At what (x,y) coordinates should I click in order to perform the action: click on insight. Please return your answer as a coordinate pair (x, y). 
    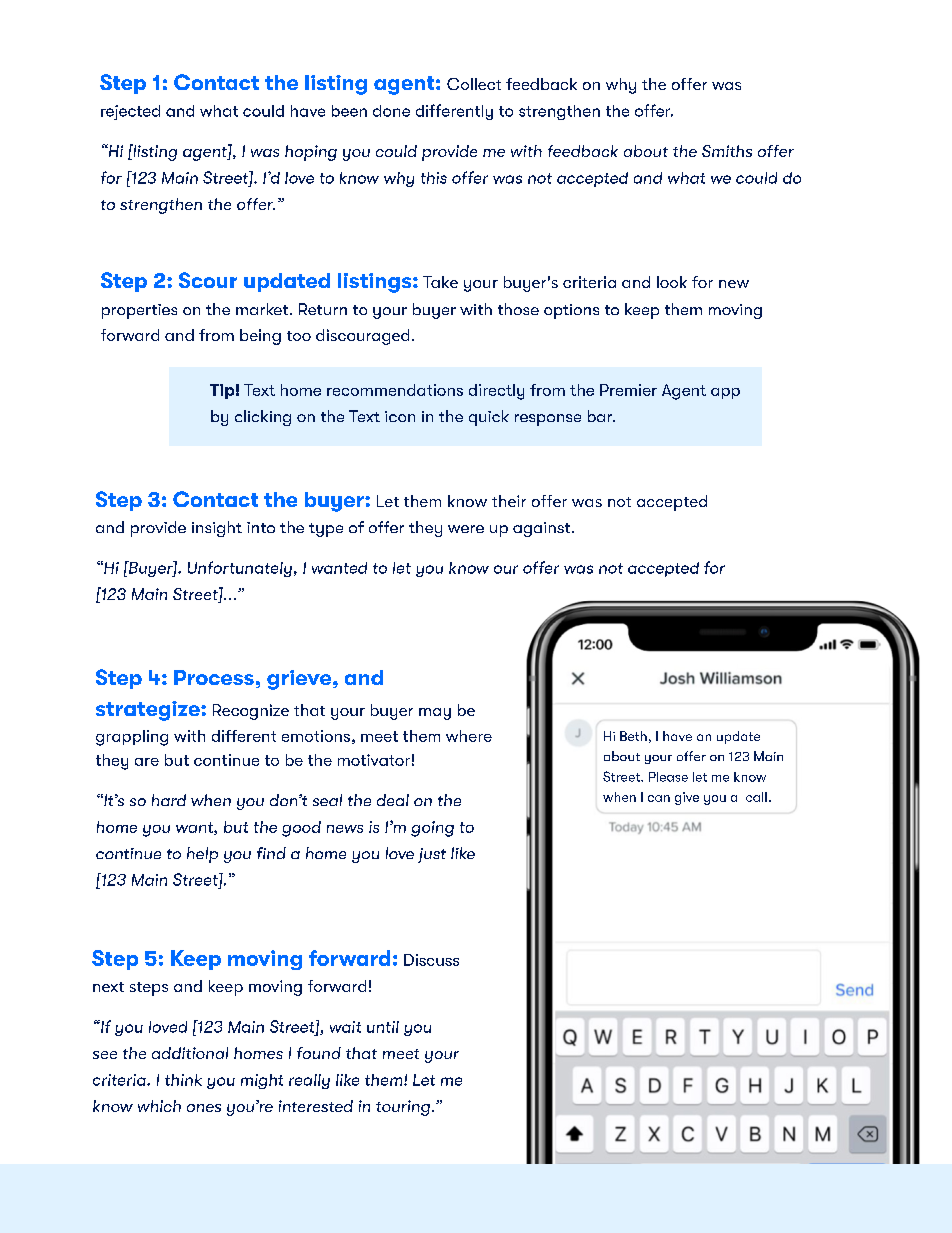
    Looking at the image, I should click on (217, 529).
